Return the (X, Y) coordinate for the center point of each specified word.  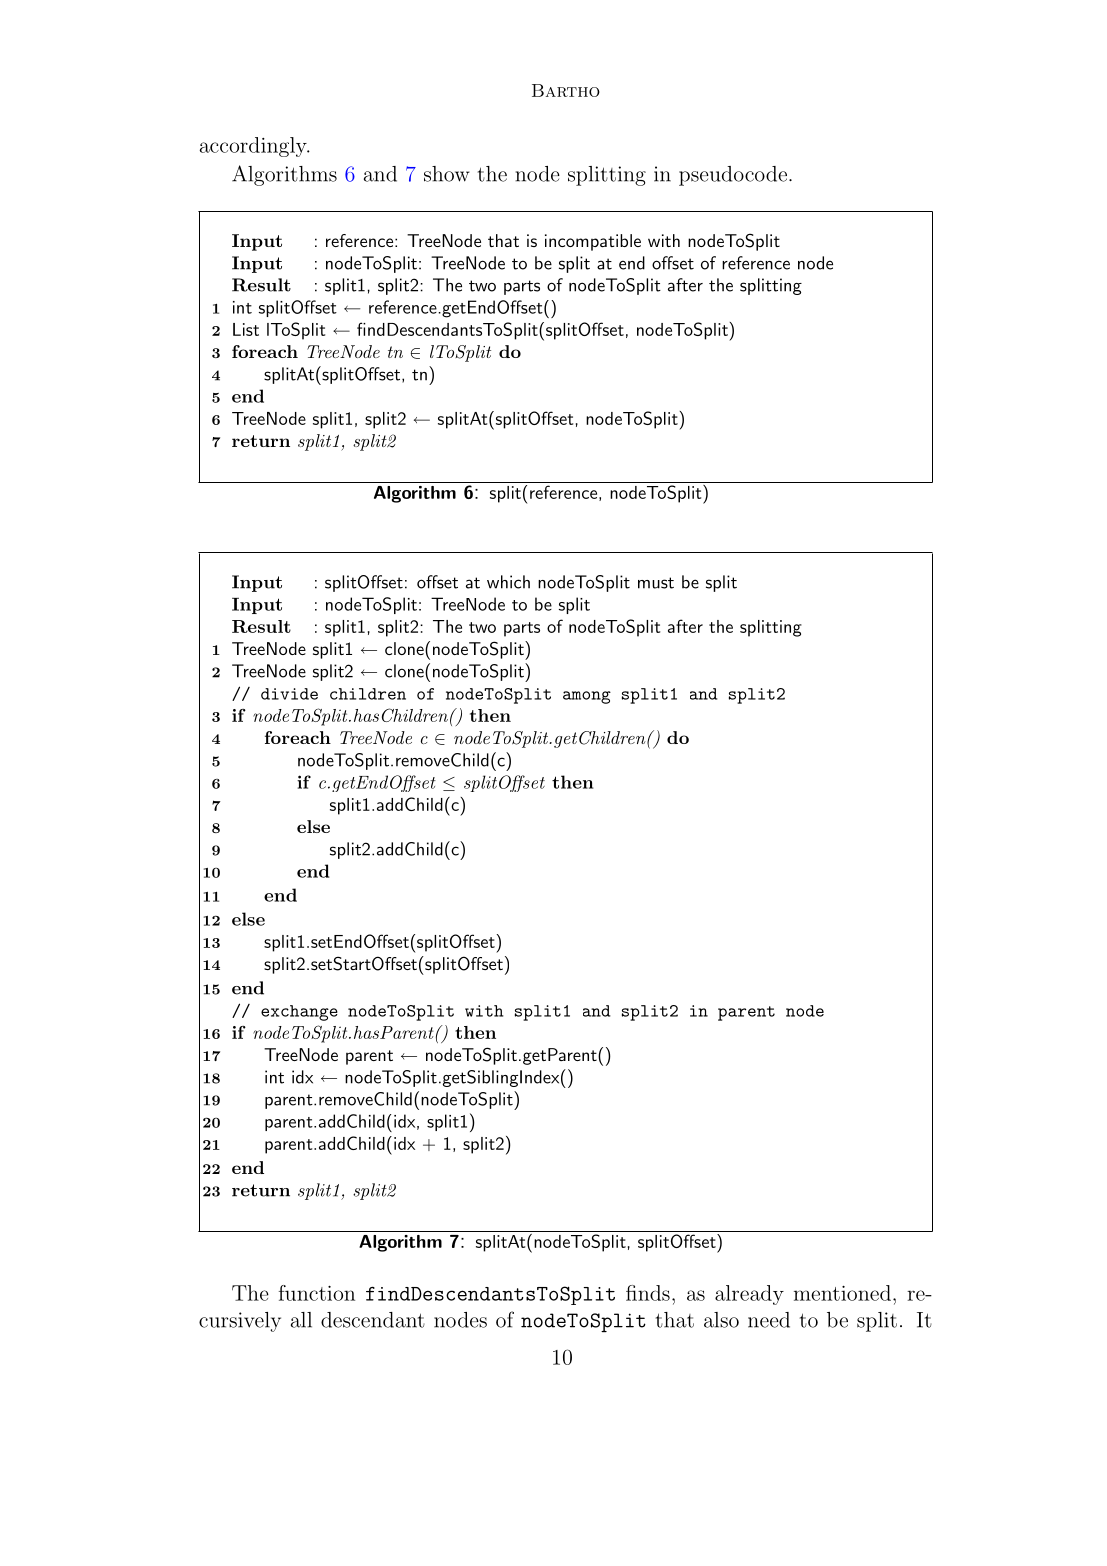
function (317, 1293)
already (749, 1295)
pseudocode (733, 176)
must (656, 583)
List (246, 329)
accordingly (254, 147)
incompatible (593, 242)
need (769, 1320)
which (508, 582)
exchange (299, 1013)
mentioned (842, 1293)
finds (648, 1293)
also (721, 1320)
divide (289, 694)
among (587, 697)
